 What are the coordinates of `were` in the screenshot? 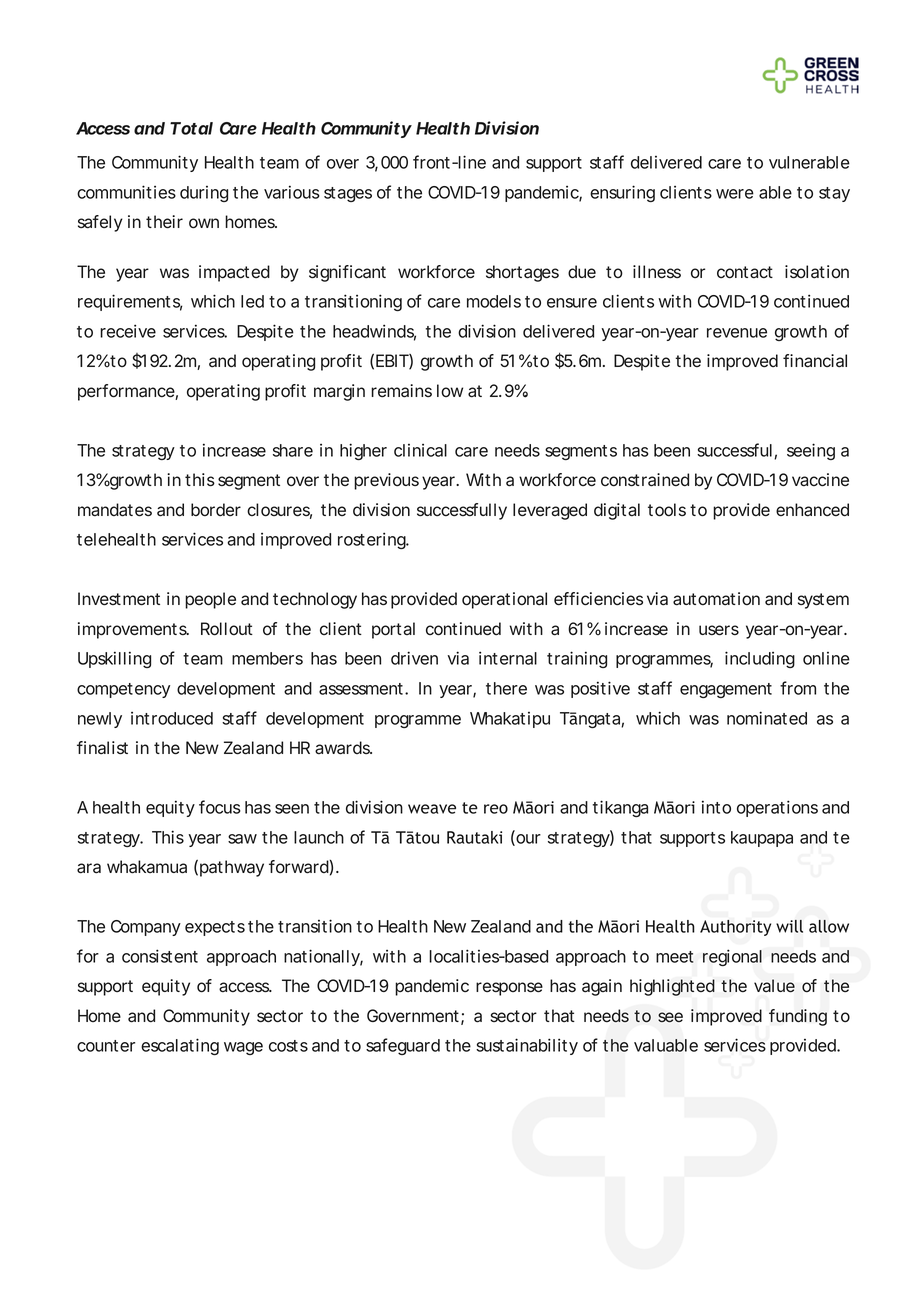 It's located at (735, 194).
